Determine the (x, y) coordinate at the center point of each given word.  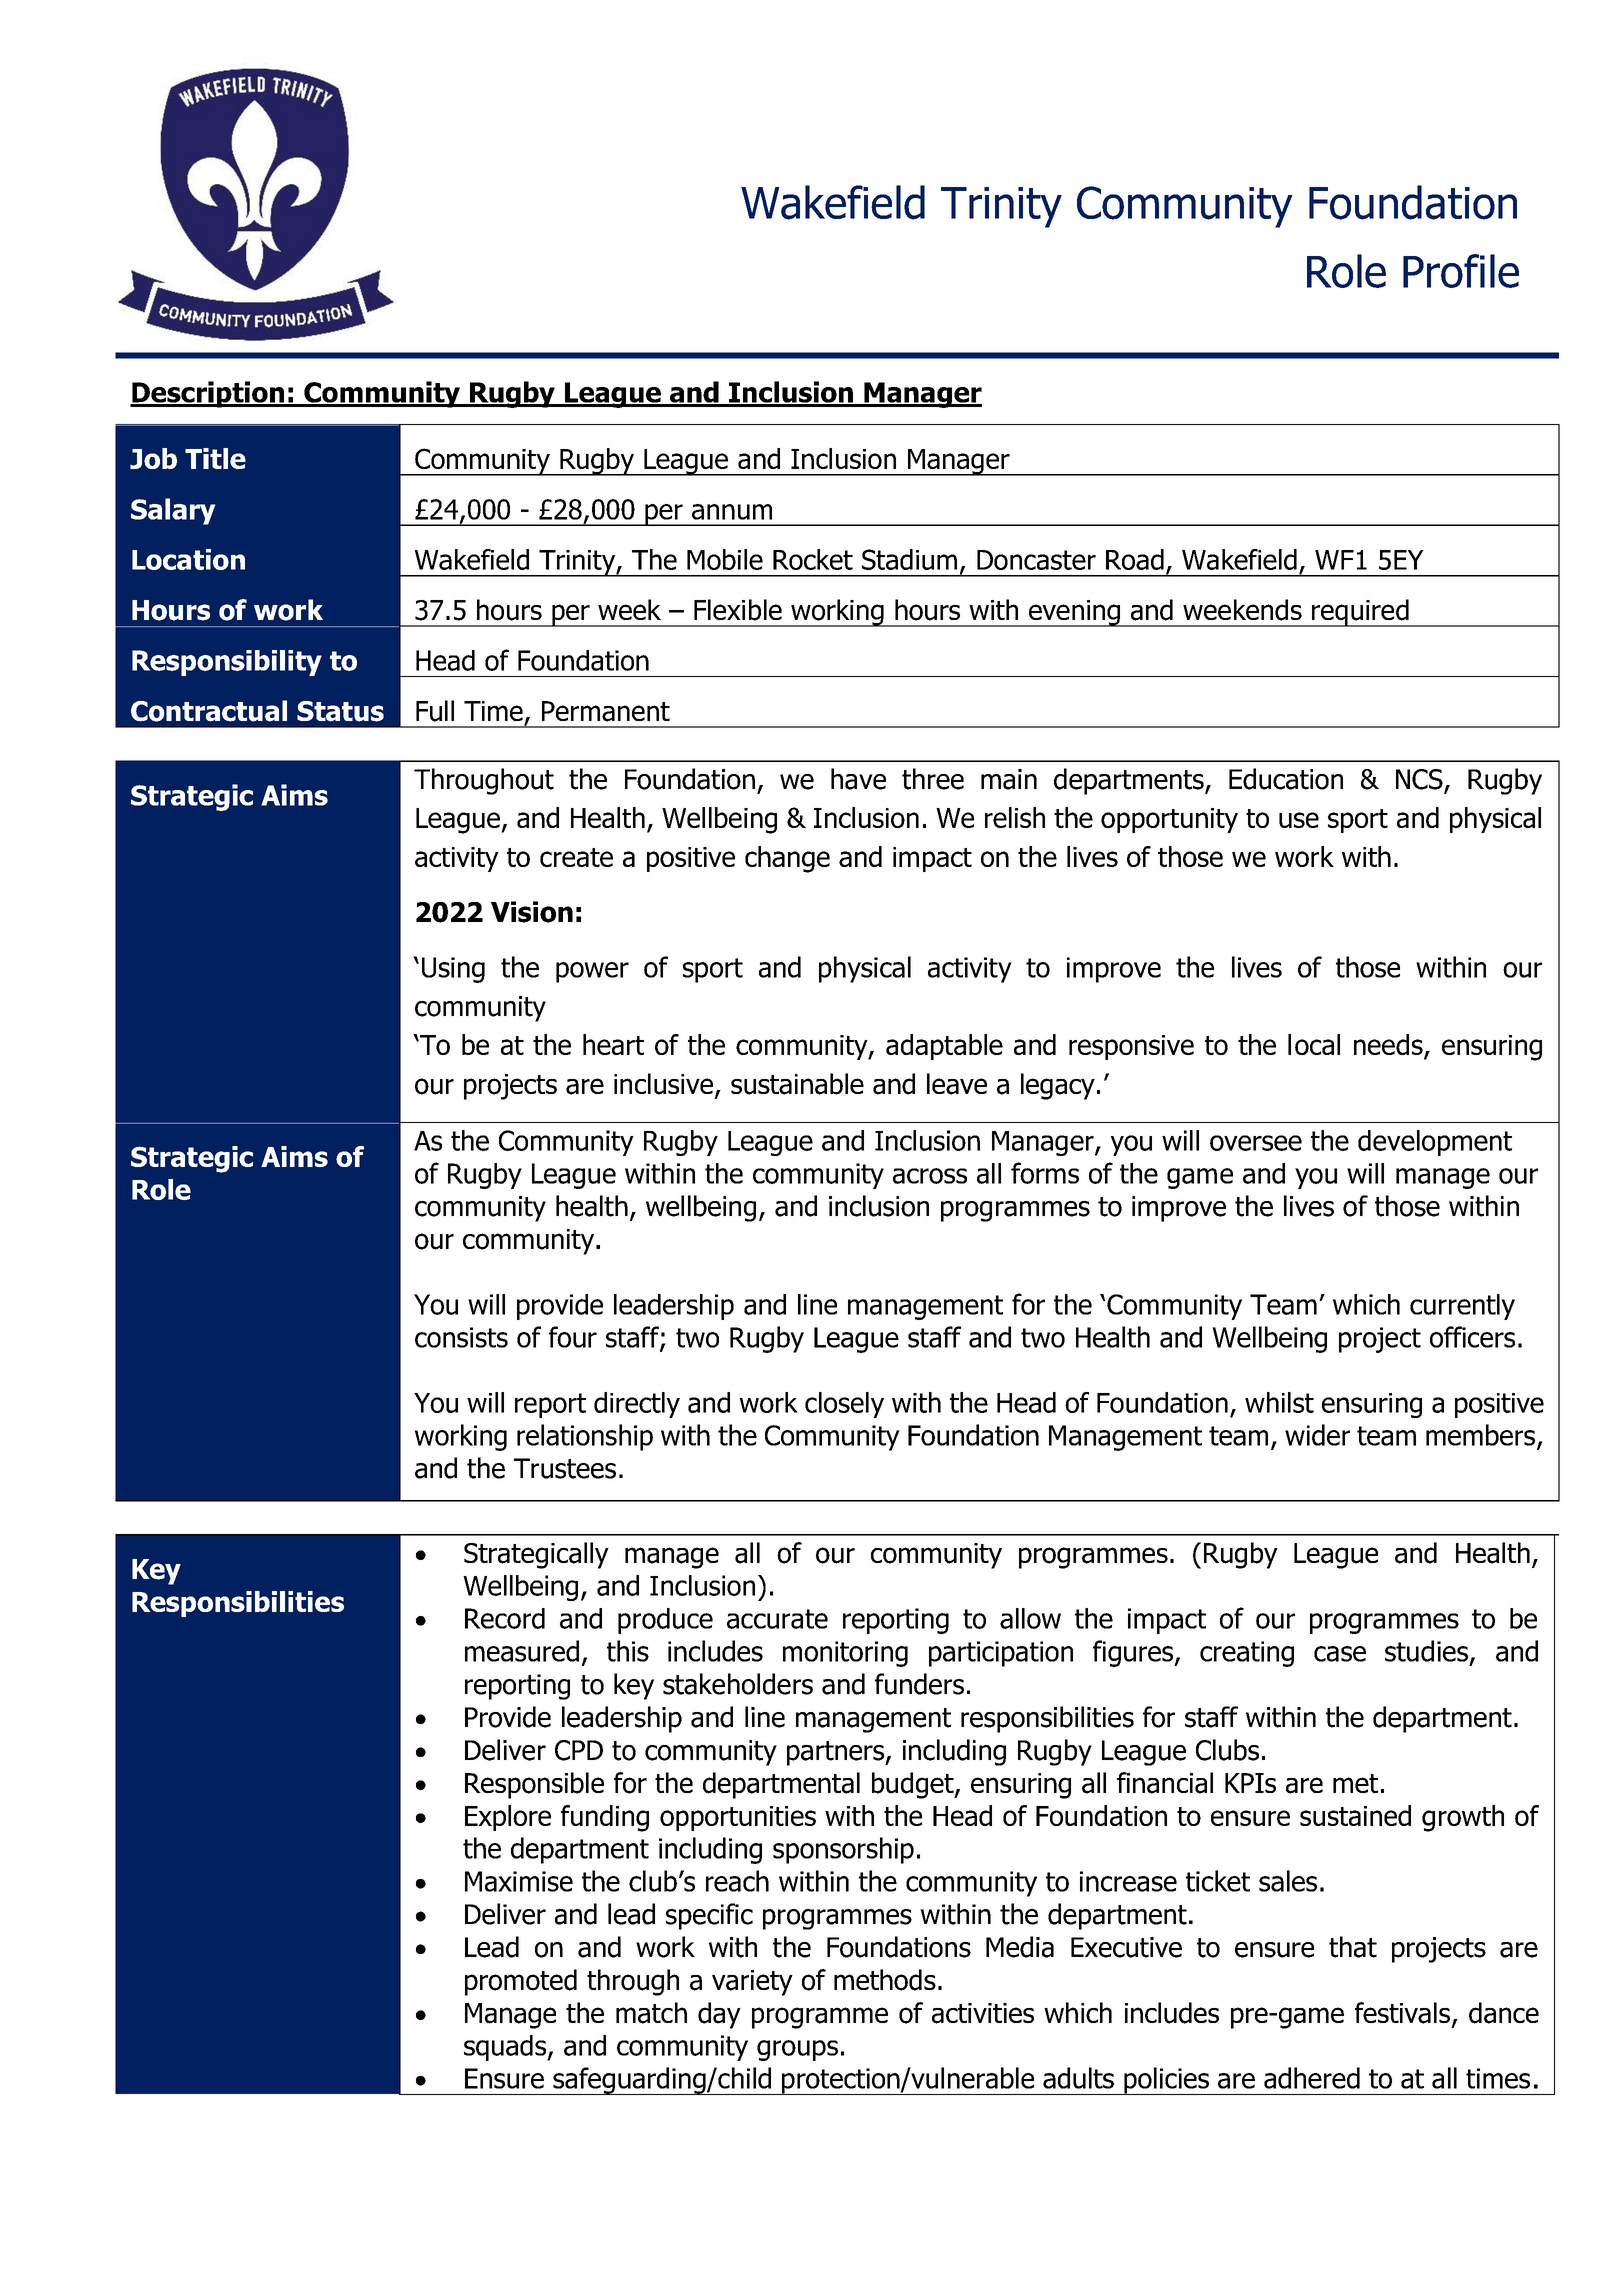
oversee (1256, 1143)
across (930, 1176)
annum (732, 512)
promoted (521, 1982)
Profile (1461, 271)
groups (797, 2050)
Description (208, 394)
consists (461, 1337)
